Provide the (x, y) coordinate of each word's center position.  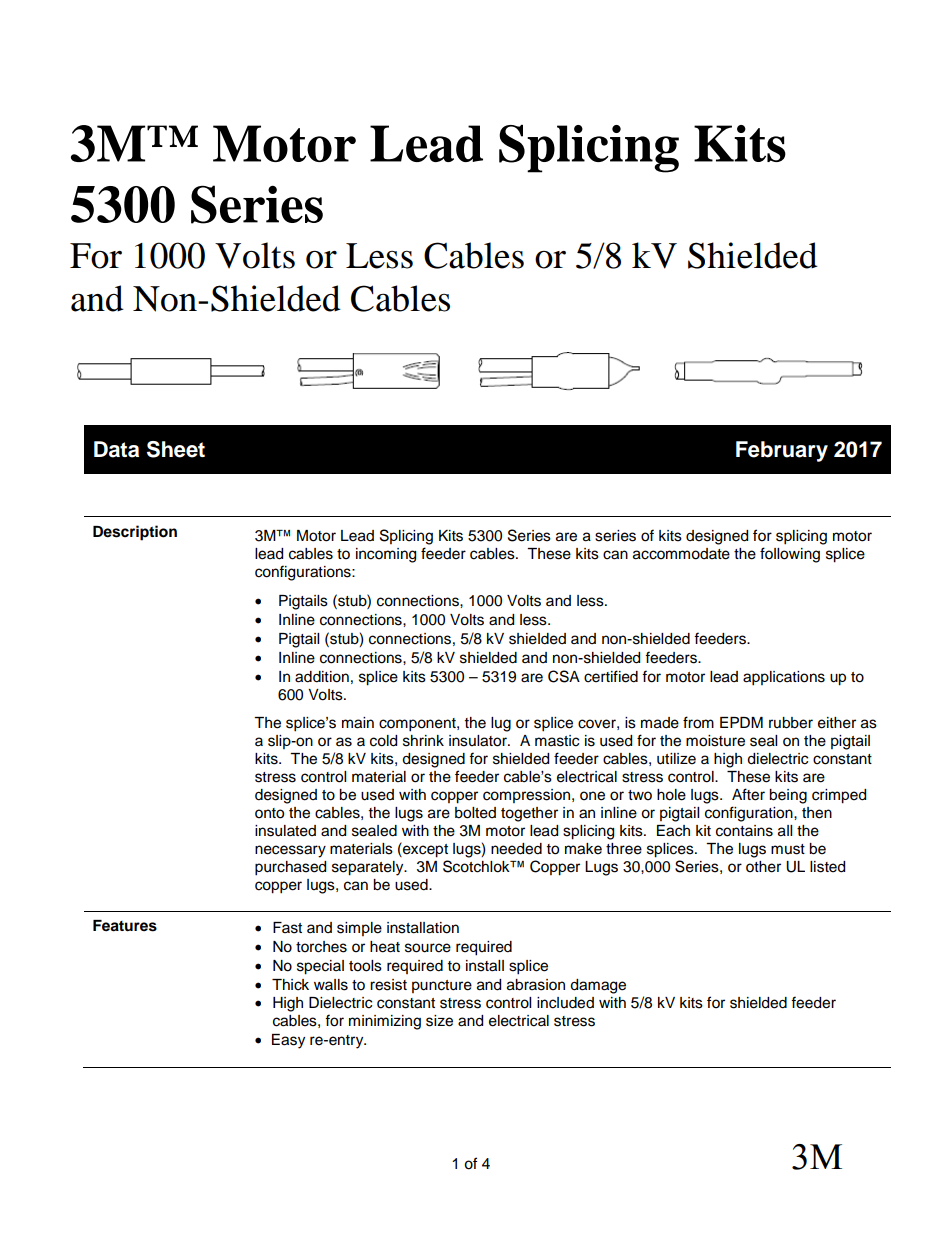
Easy (288, 1041)
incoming (386, 555)
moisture (715, 741)
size (439, 1021)
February (782, 451)
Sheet (176, 449)
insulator (479, 741)
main (358, 723)
